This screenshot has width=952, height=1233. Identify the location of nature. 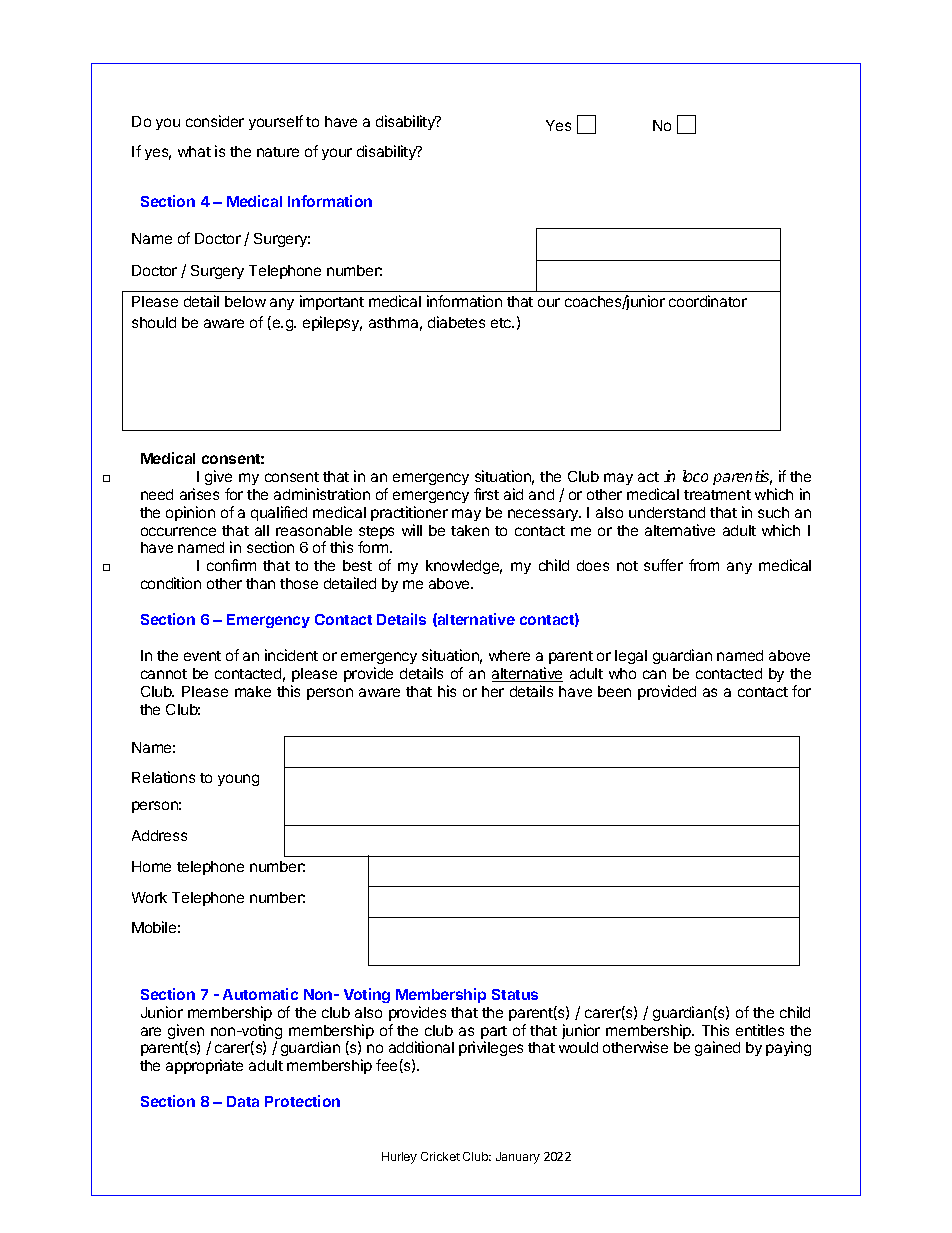
(278, 152).
